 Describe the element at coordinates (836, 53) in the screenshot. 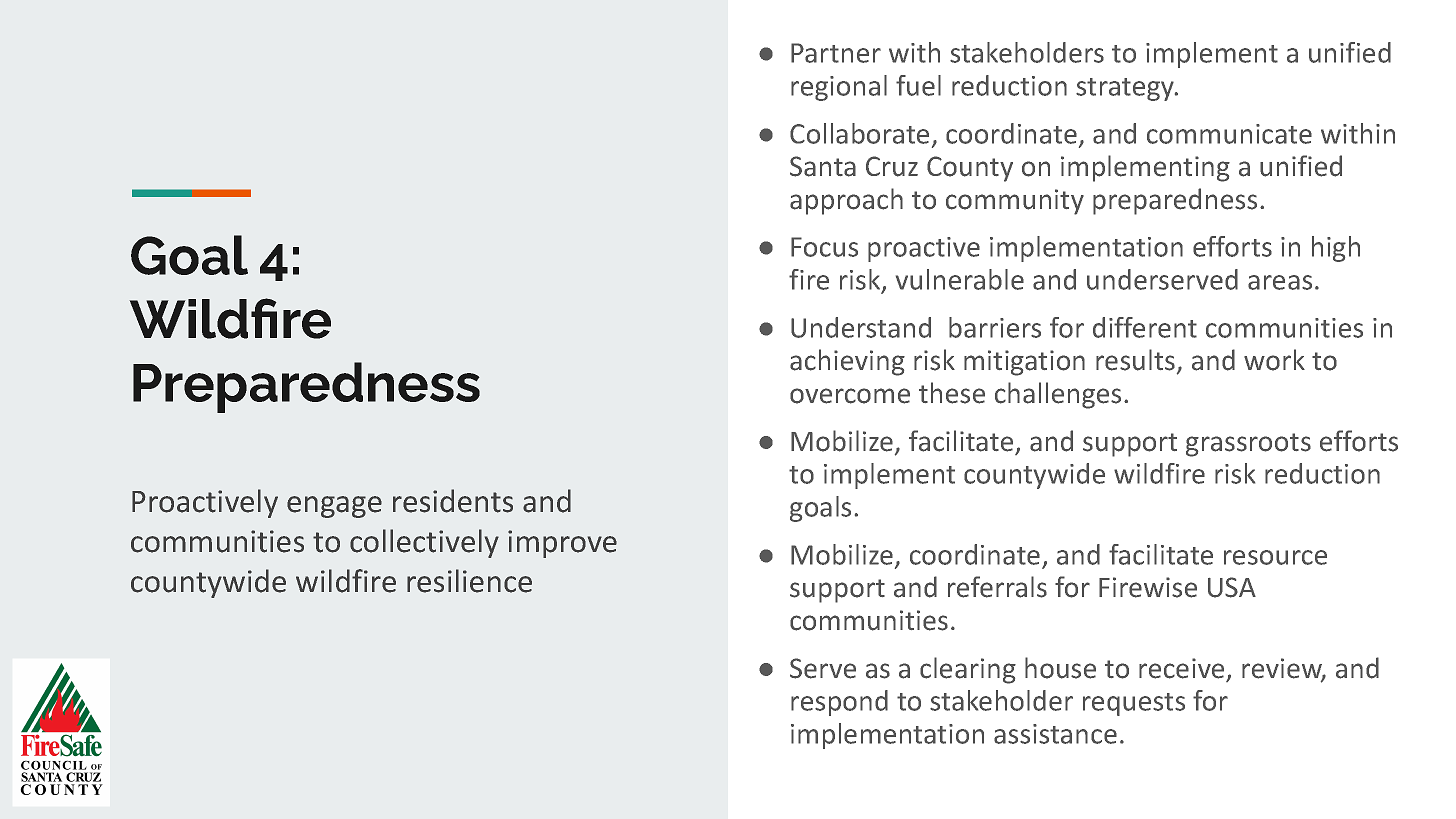

I see `Partner` at that location.
